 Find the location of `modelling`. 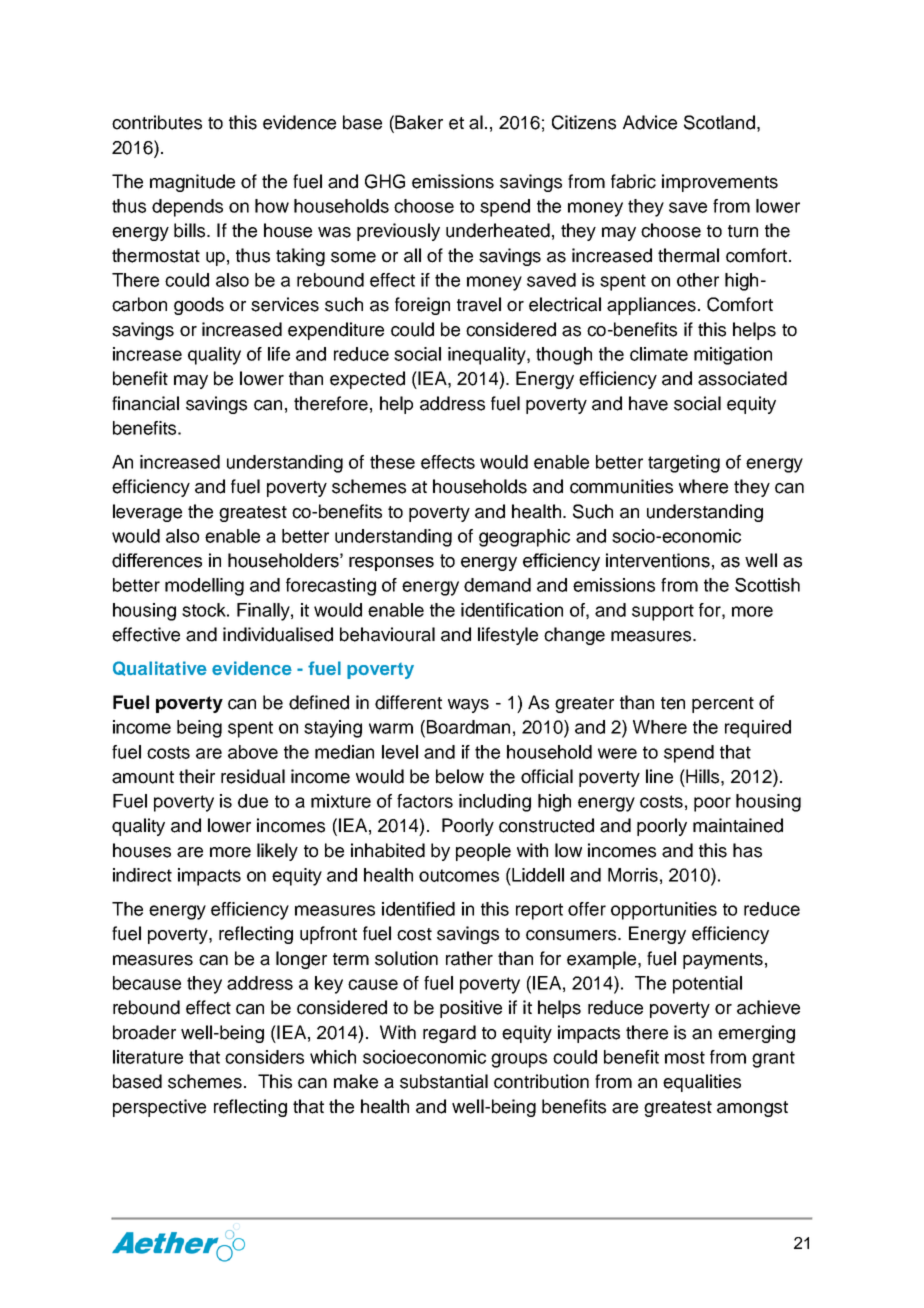

modelling is located at coordinates (204, 587).
